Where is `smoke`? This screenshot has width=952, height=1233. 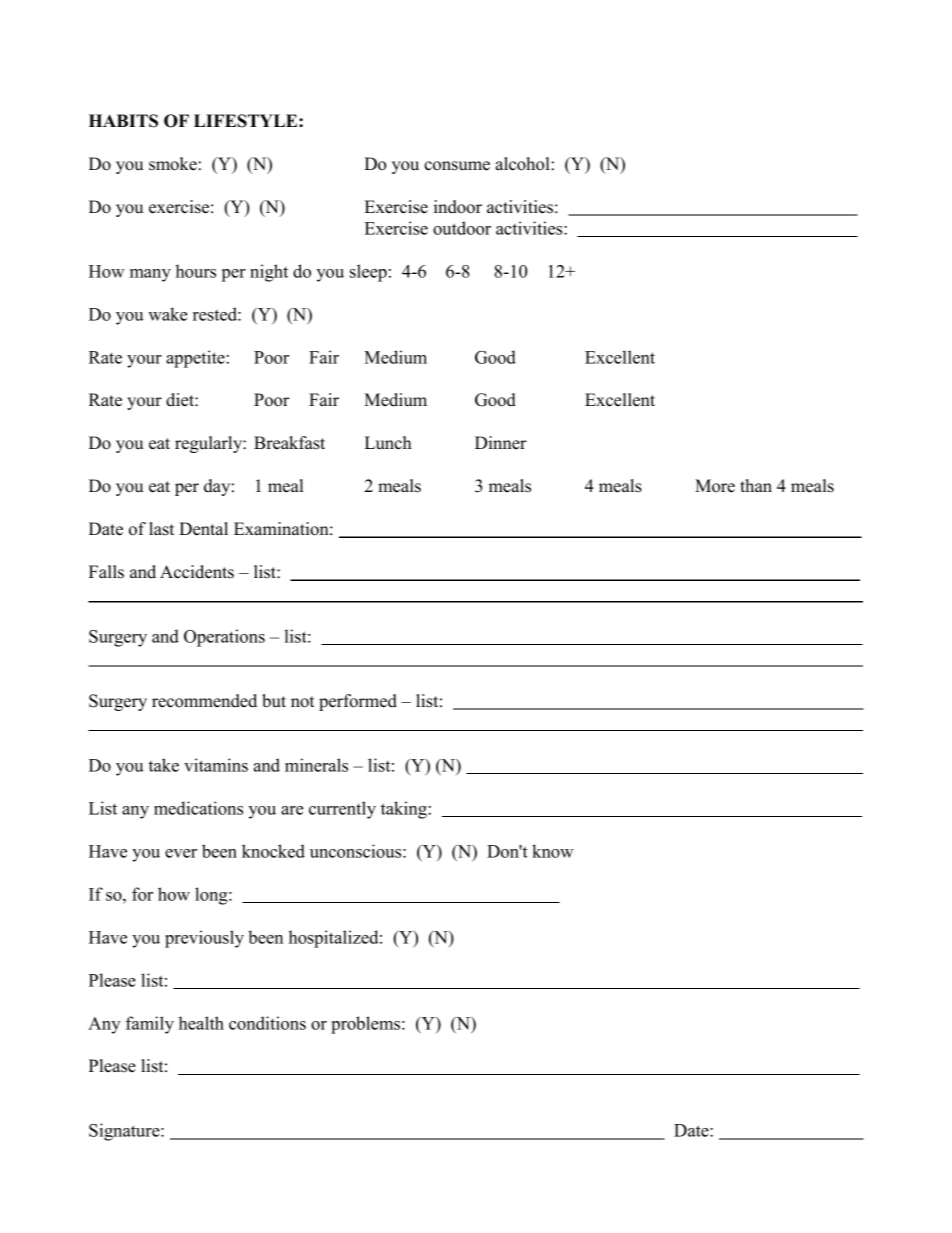
smoke is located at coordinates (173, 164).
